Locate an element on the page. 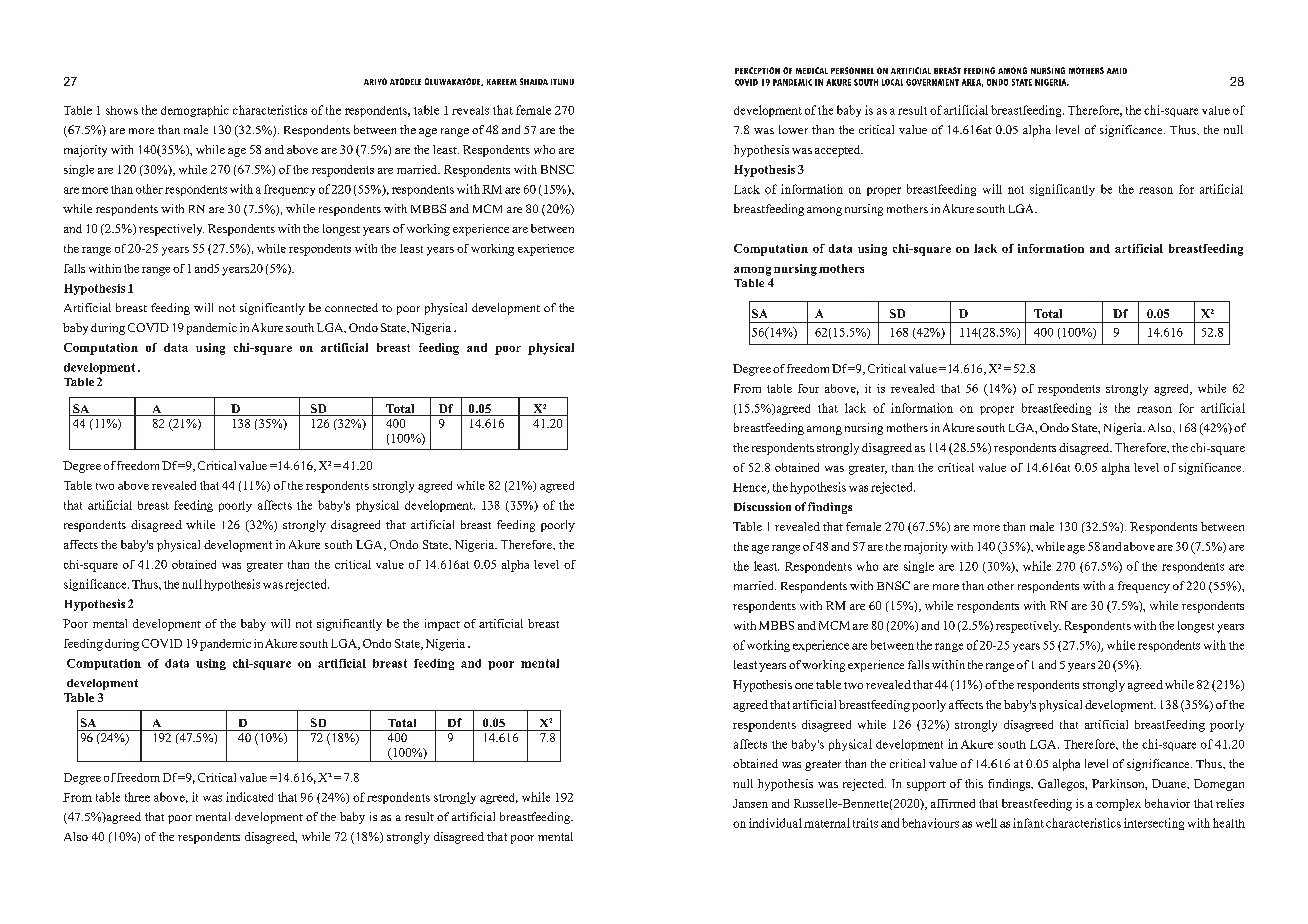 Image resolution: width=1308 pixels, height=924 pixels. connected is located at coordinates (351, 307).
